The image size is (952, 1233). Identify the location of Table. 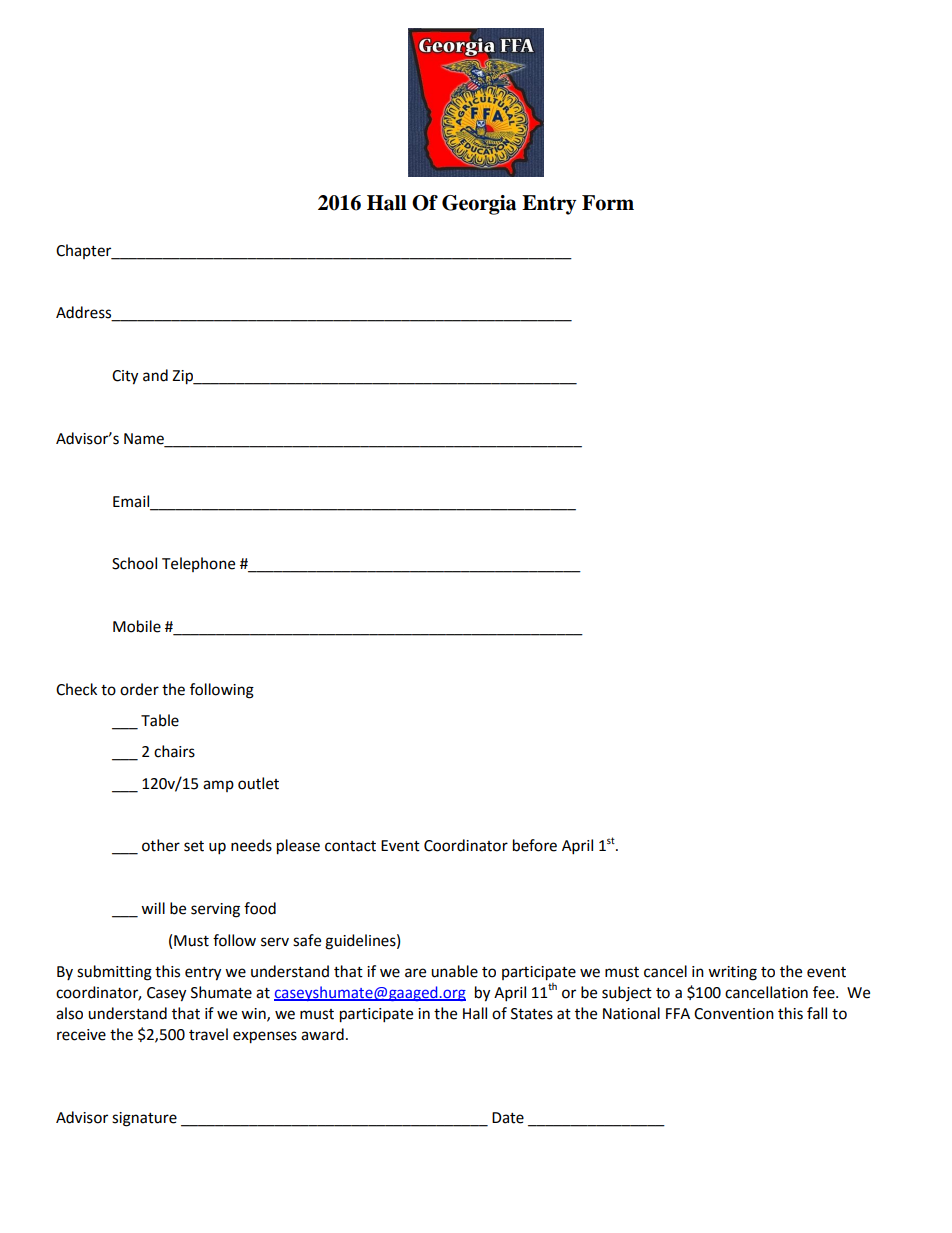
(160, 720).
